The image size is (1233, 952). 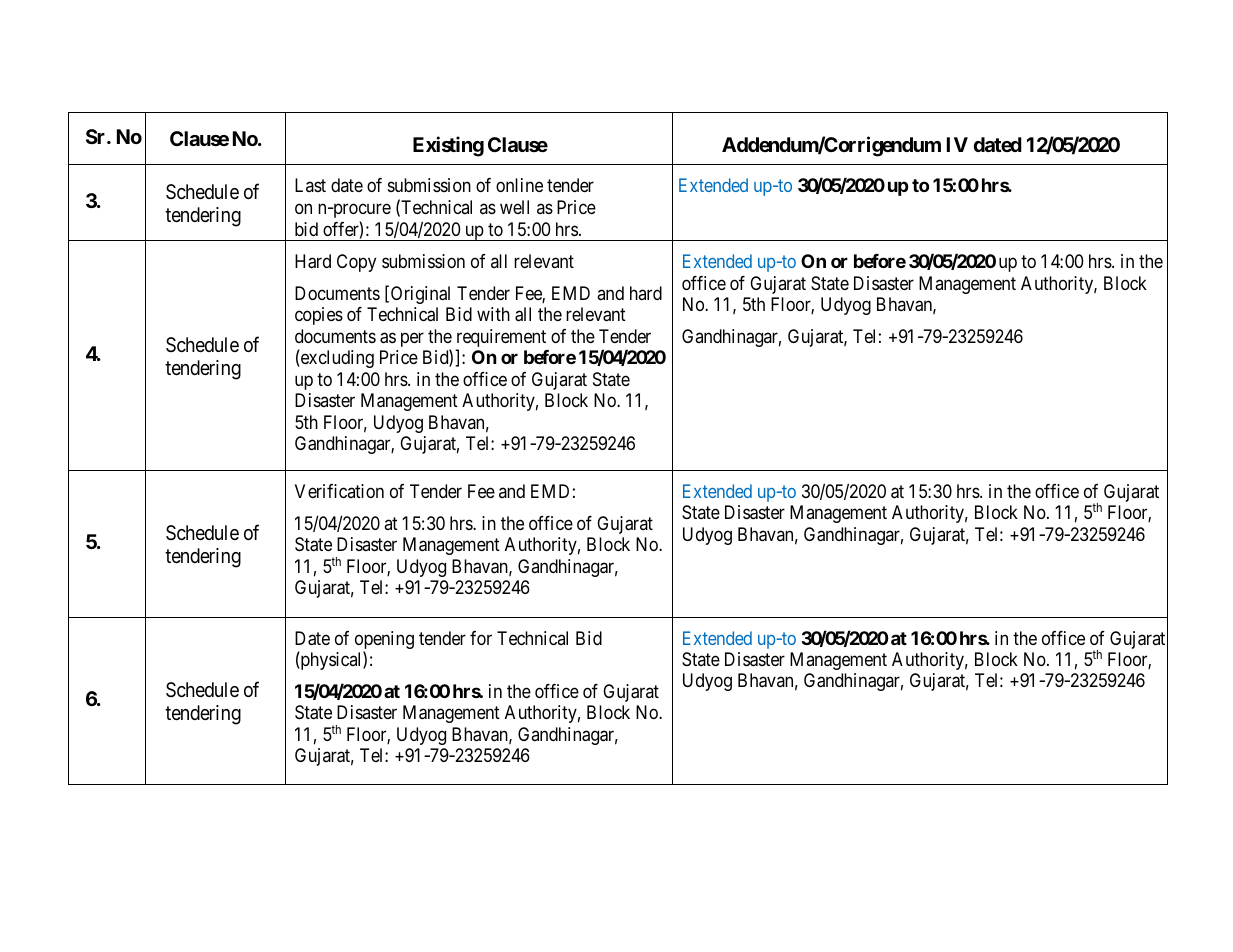 What do you see at coordinates (310, 185) in the screenshot?
I see `Last` at bounding box center [310, 185].
